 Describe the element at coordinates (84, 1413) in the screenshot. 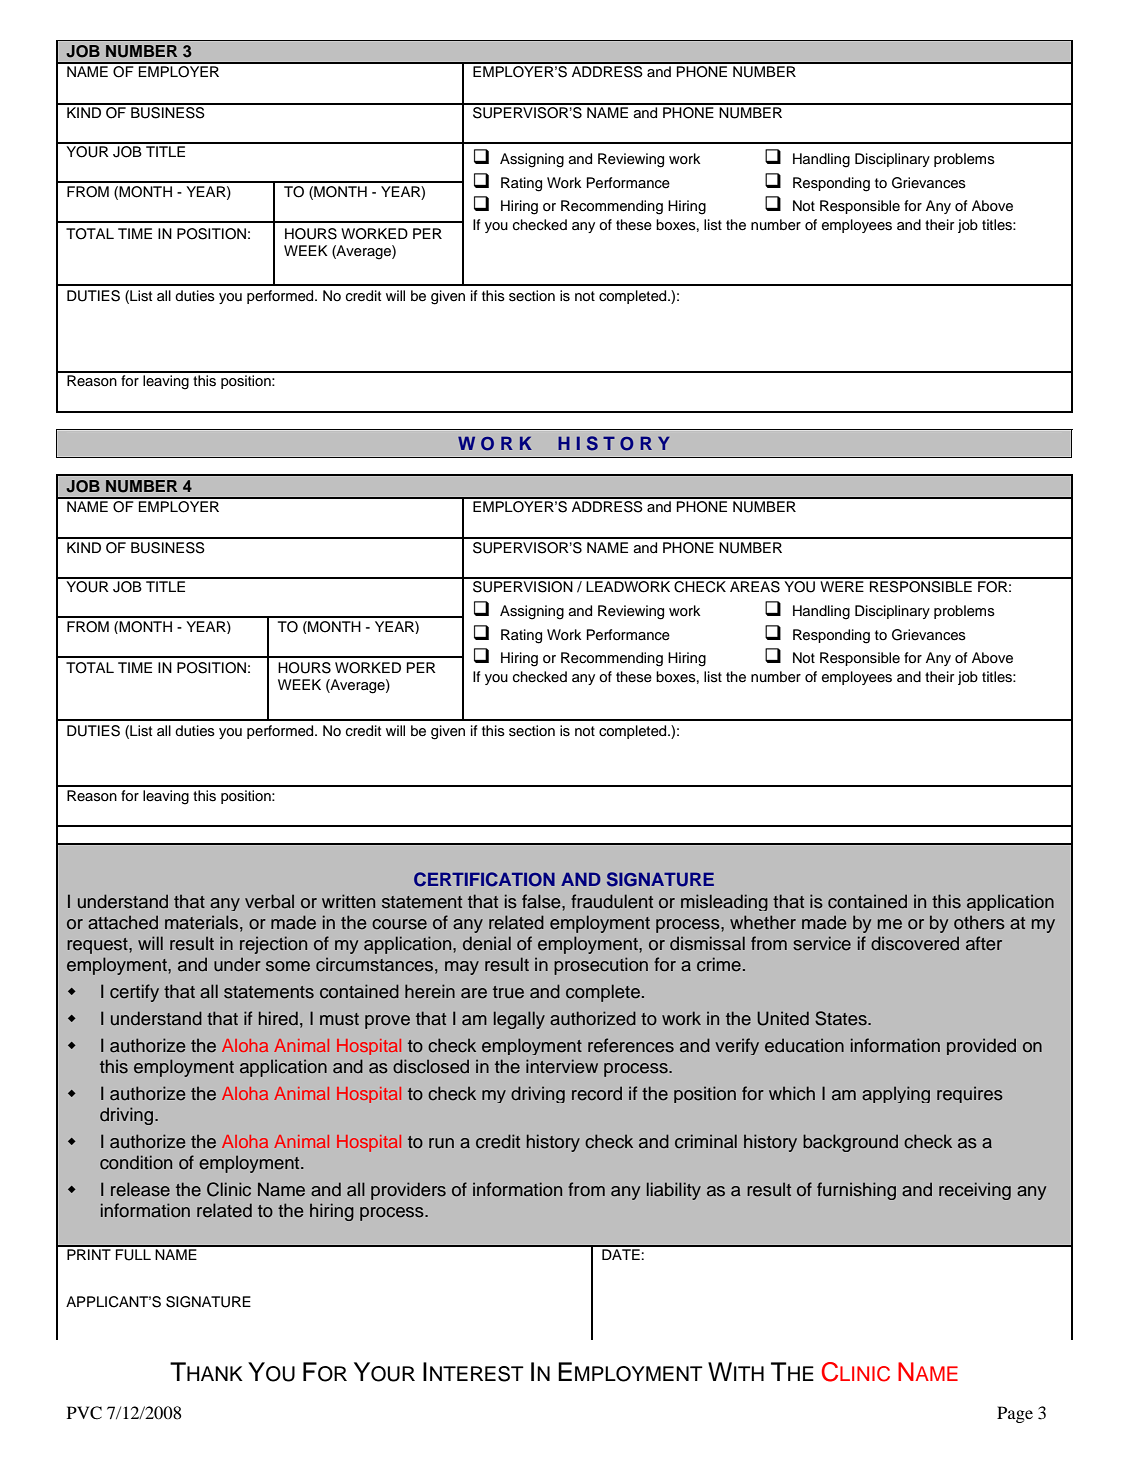

I see `PVC` at that location.
